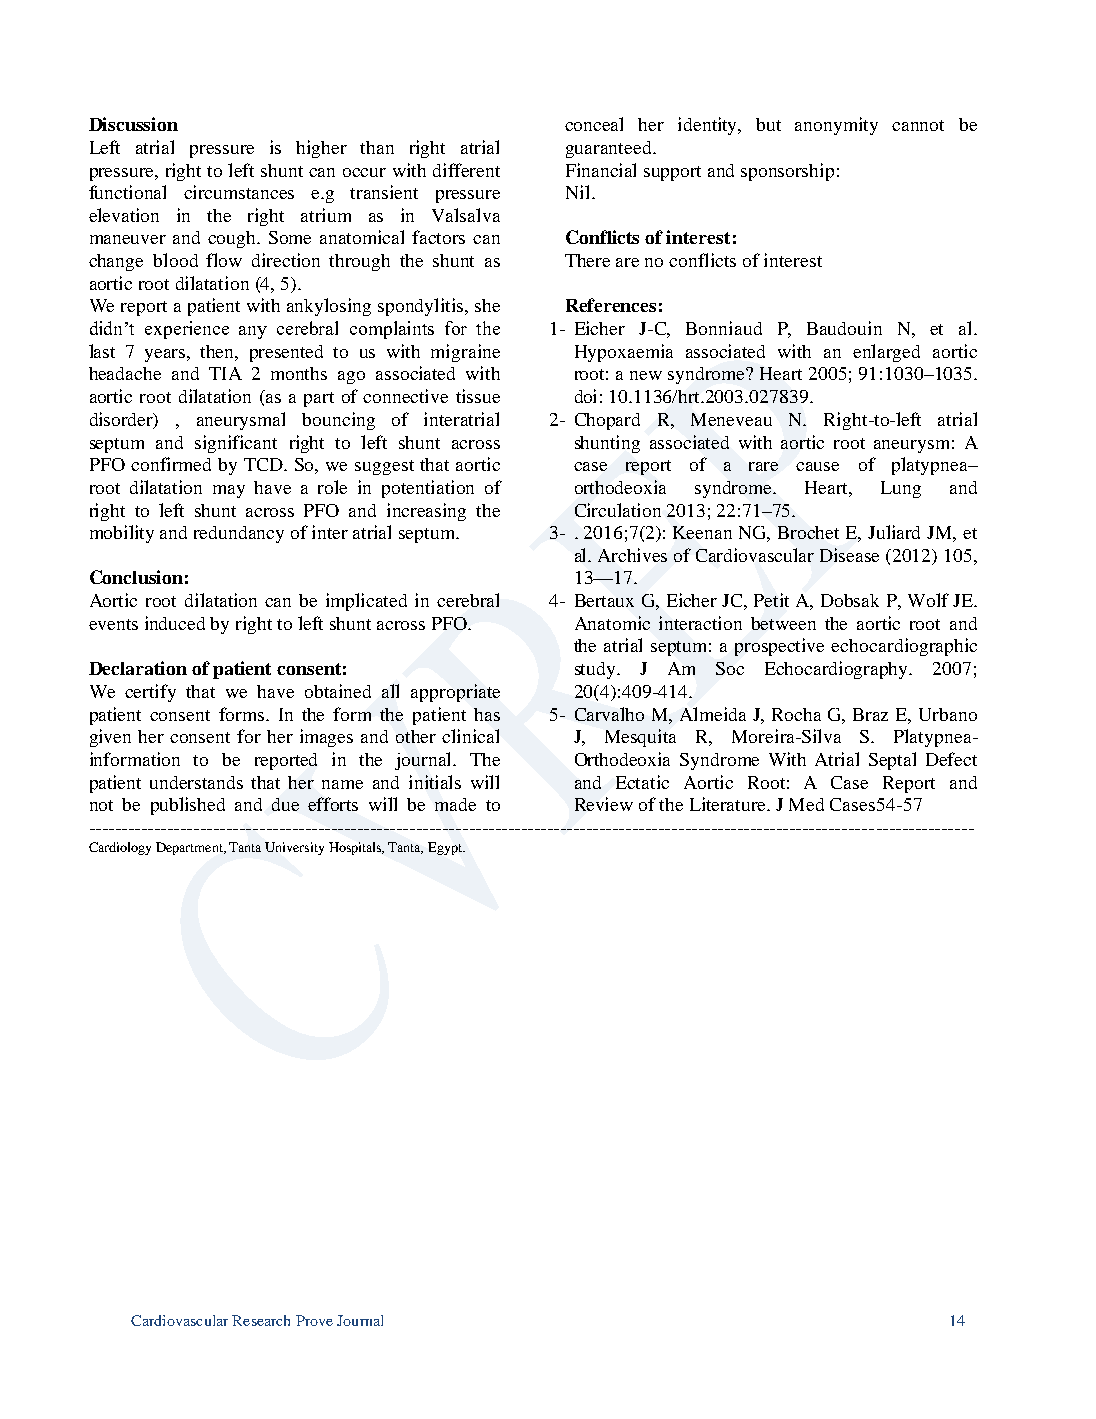  Describe the element at coordinates (261, 1320) in the page. I see `Research` at that location.
